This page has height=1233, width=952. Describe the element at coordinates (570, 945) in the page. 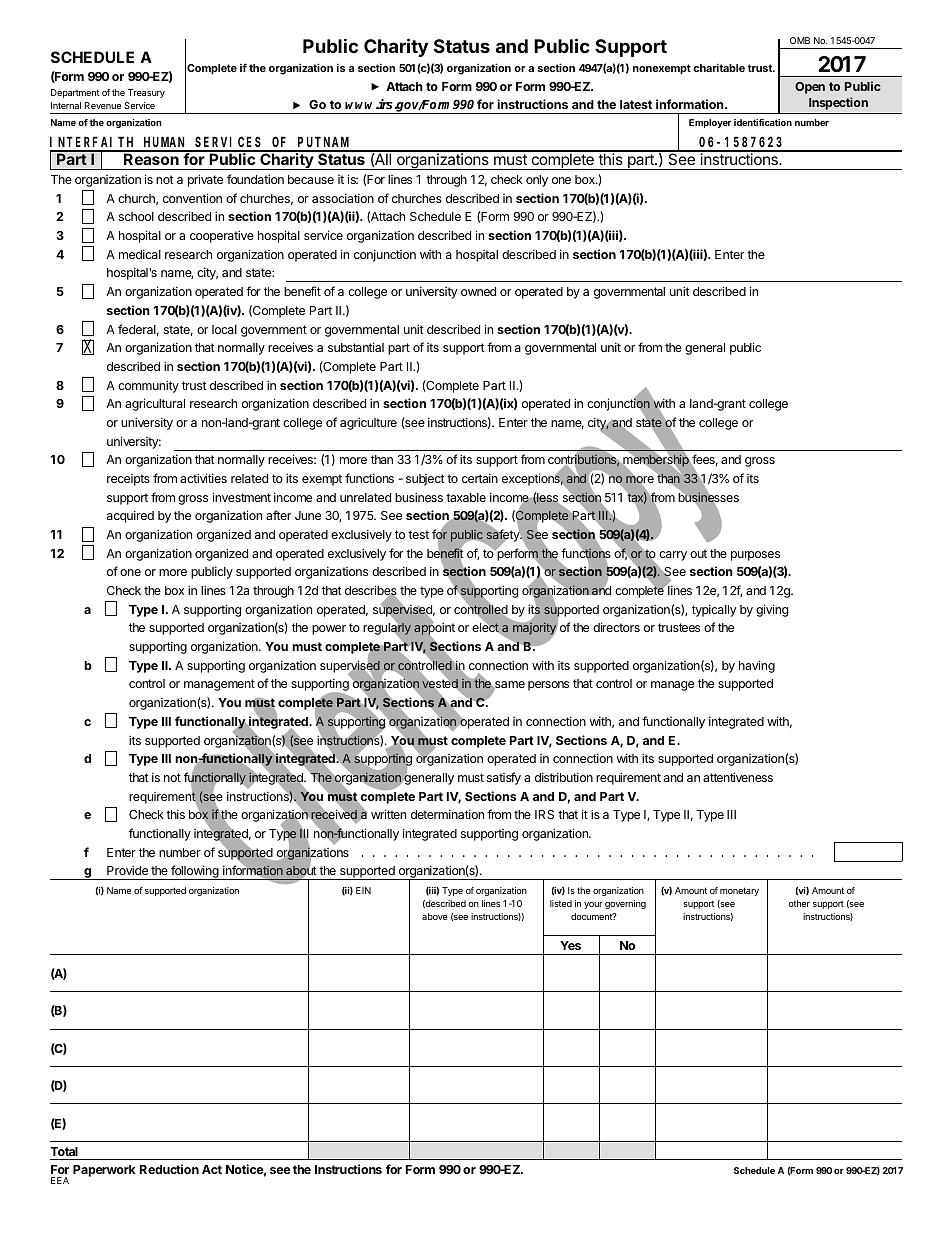

I see `Yes` at that location.
